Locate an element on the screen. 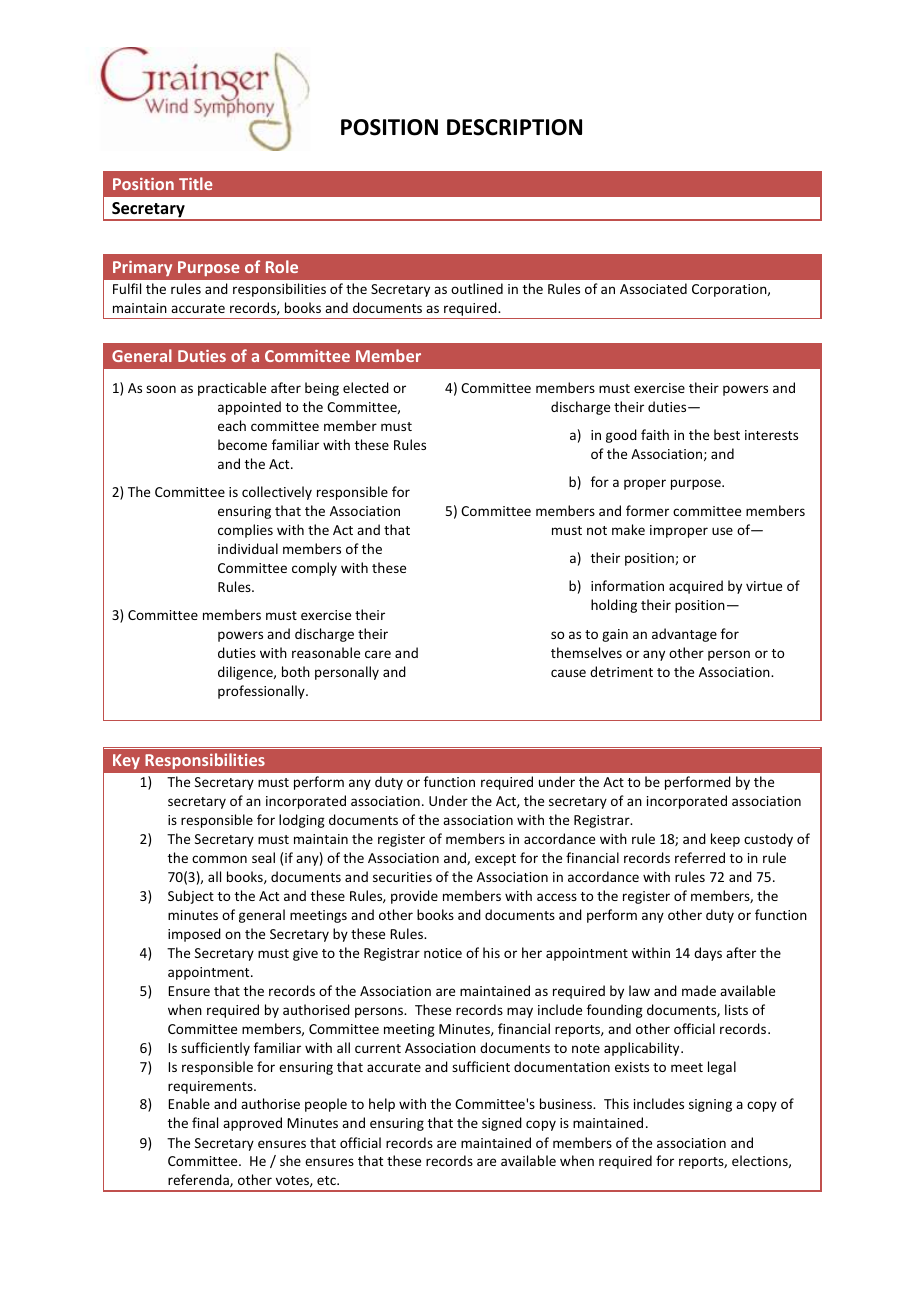 This screenshot has width=924, height=1308. acquired is located at coordinates (696, 587).
